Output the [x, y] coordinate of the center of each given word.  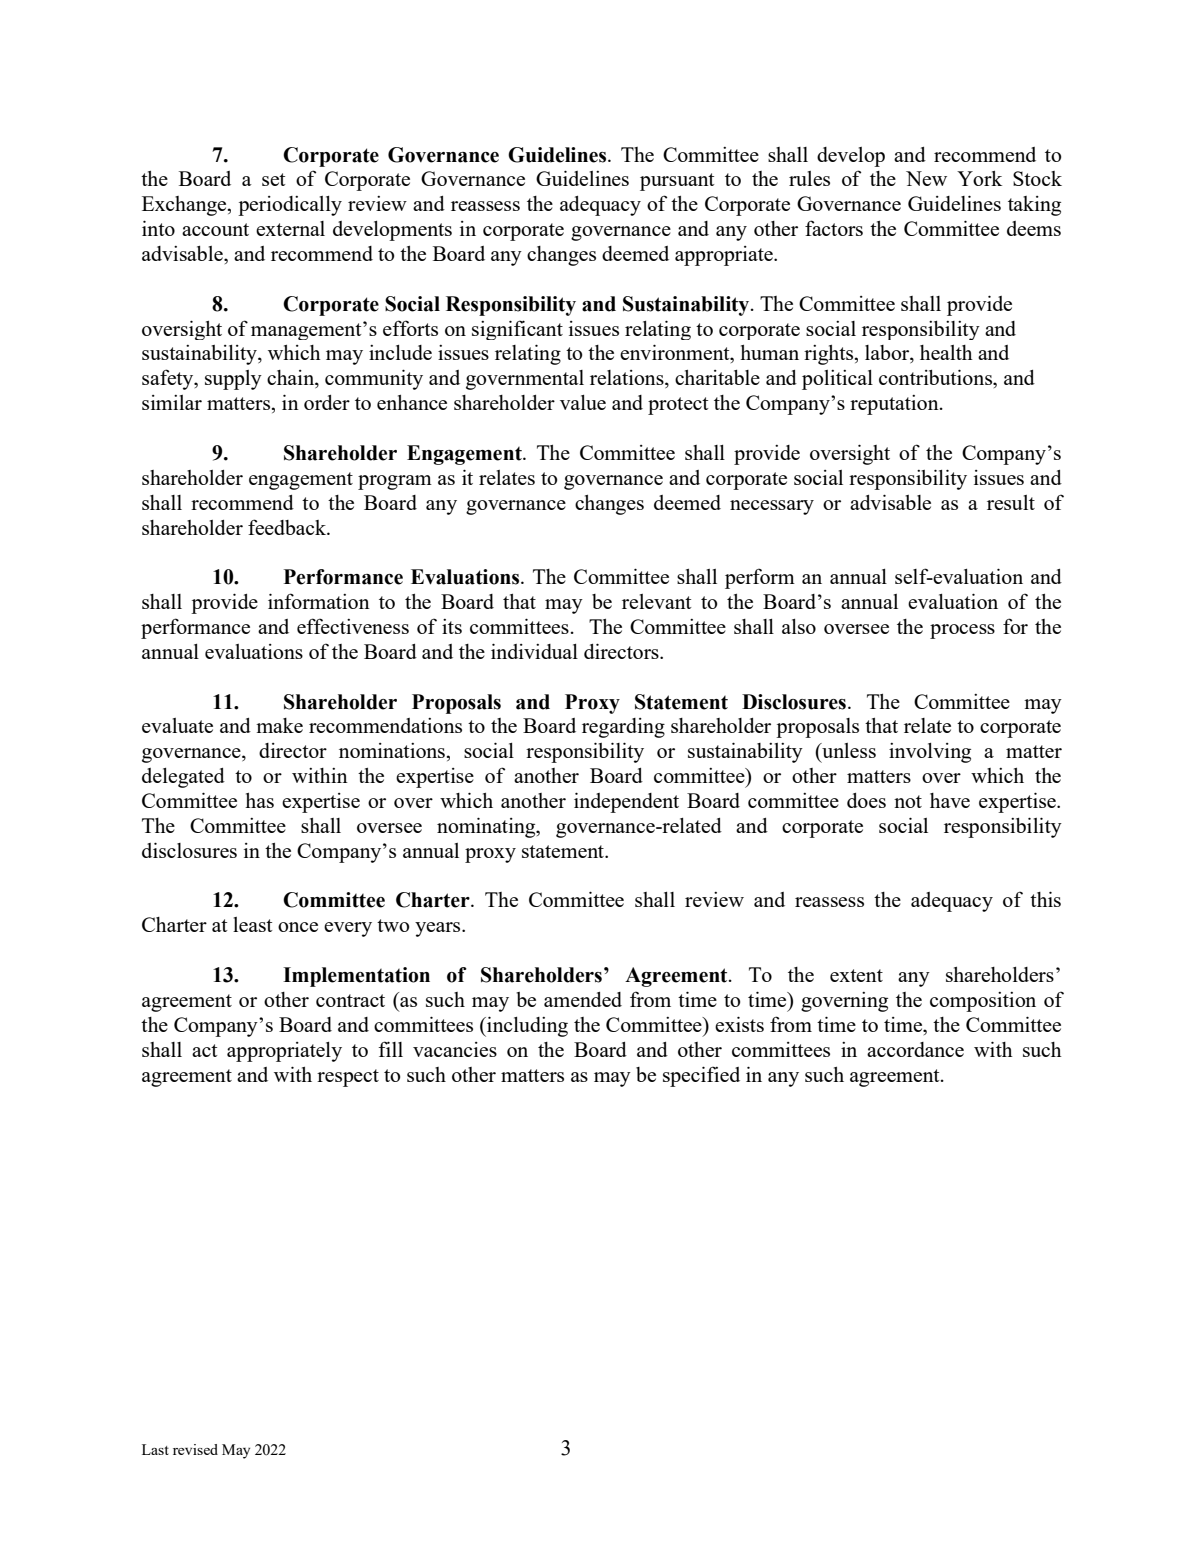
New [926, 178]
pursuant [677, 182]
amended [583, 999]
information [319, 601]
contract [350, 1000]
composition [983, 1002]
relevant [656, 601]
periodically [290, 206]
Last [155, 1449]
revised [195, 1449]
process [962, 631]
